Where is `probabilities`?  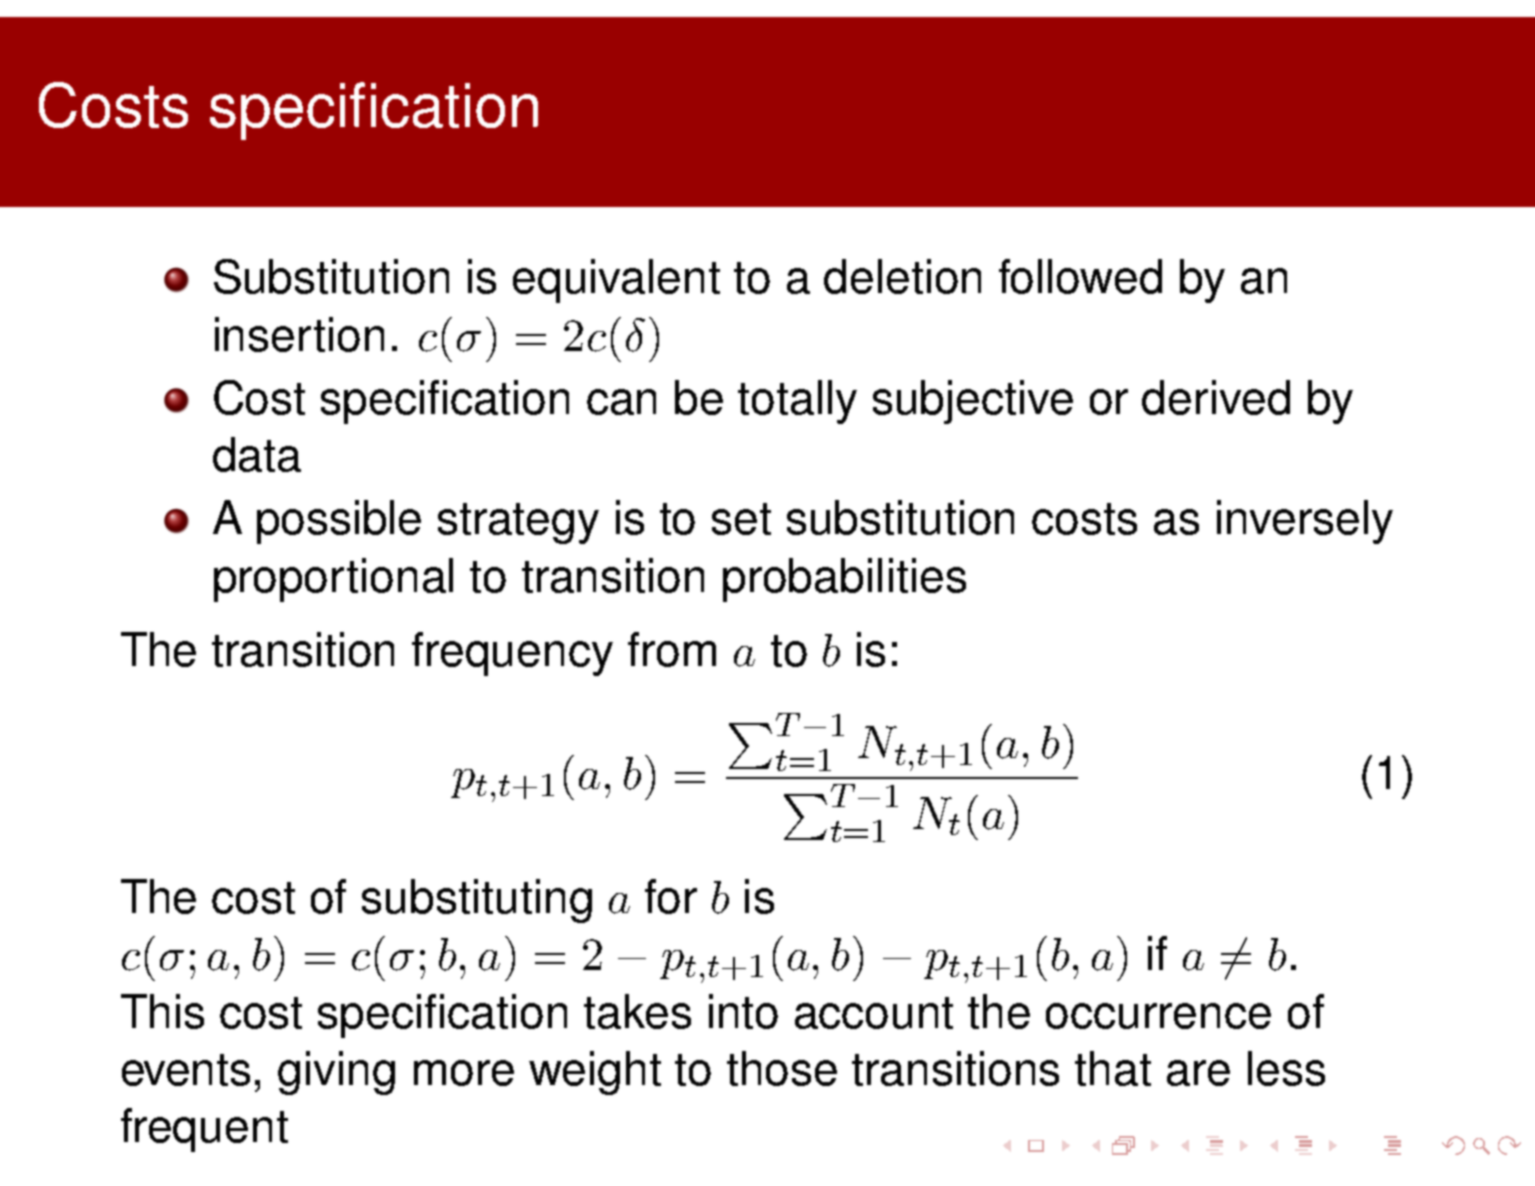 probabilities is located at coordinates (844, 580).
